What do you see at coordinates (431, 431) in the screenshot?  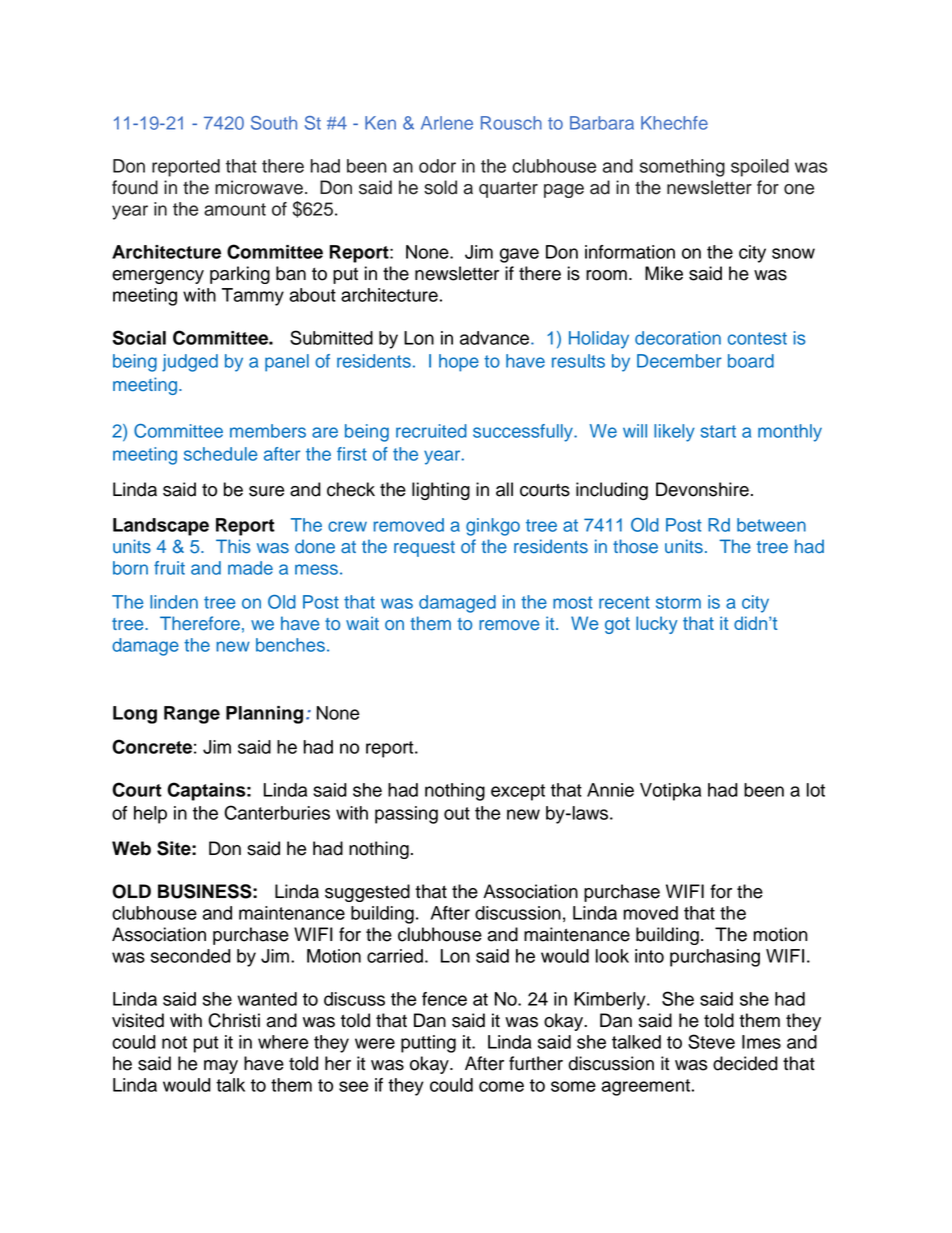 I see `recruited` at bounding box center [431, 431].
